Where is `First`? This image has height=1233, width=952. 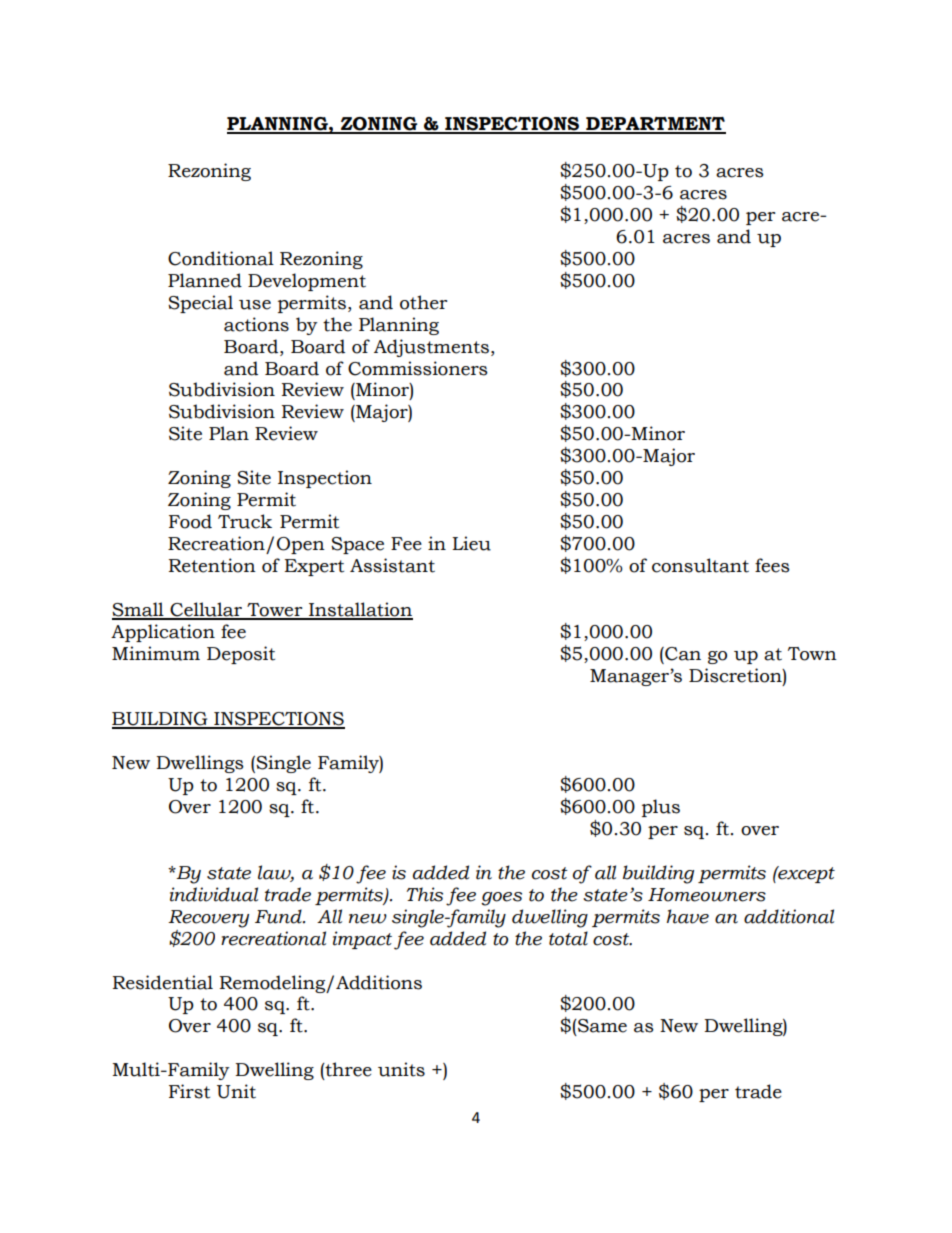
First is located at coordinates (189, 1091).
